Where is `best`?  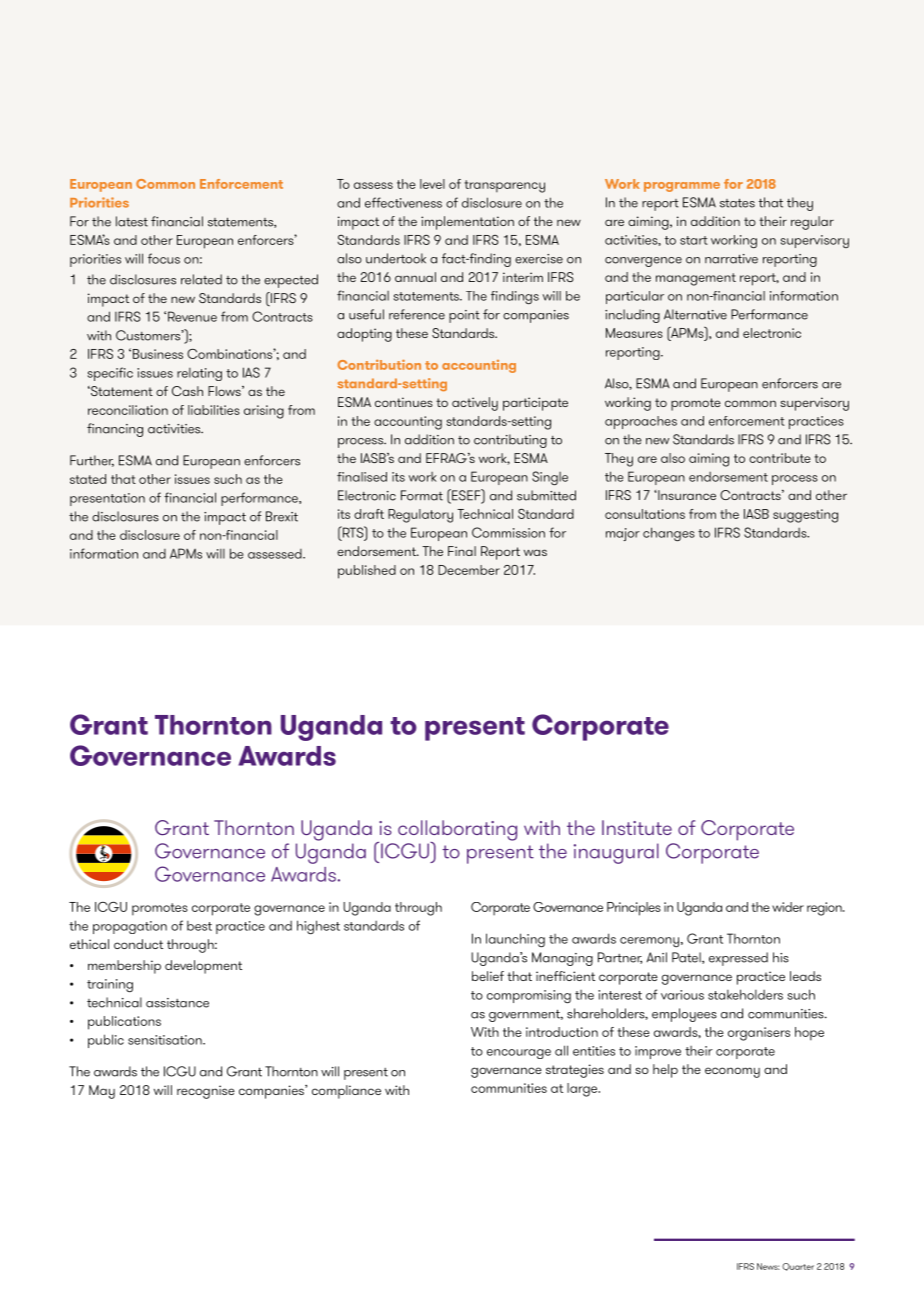
best is located at coordinates (199, 926).
